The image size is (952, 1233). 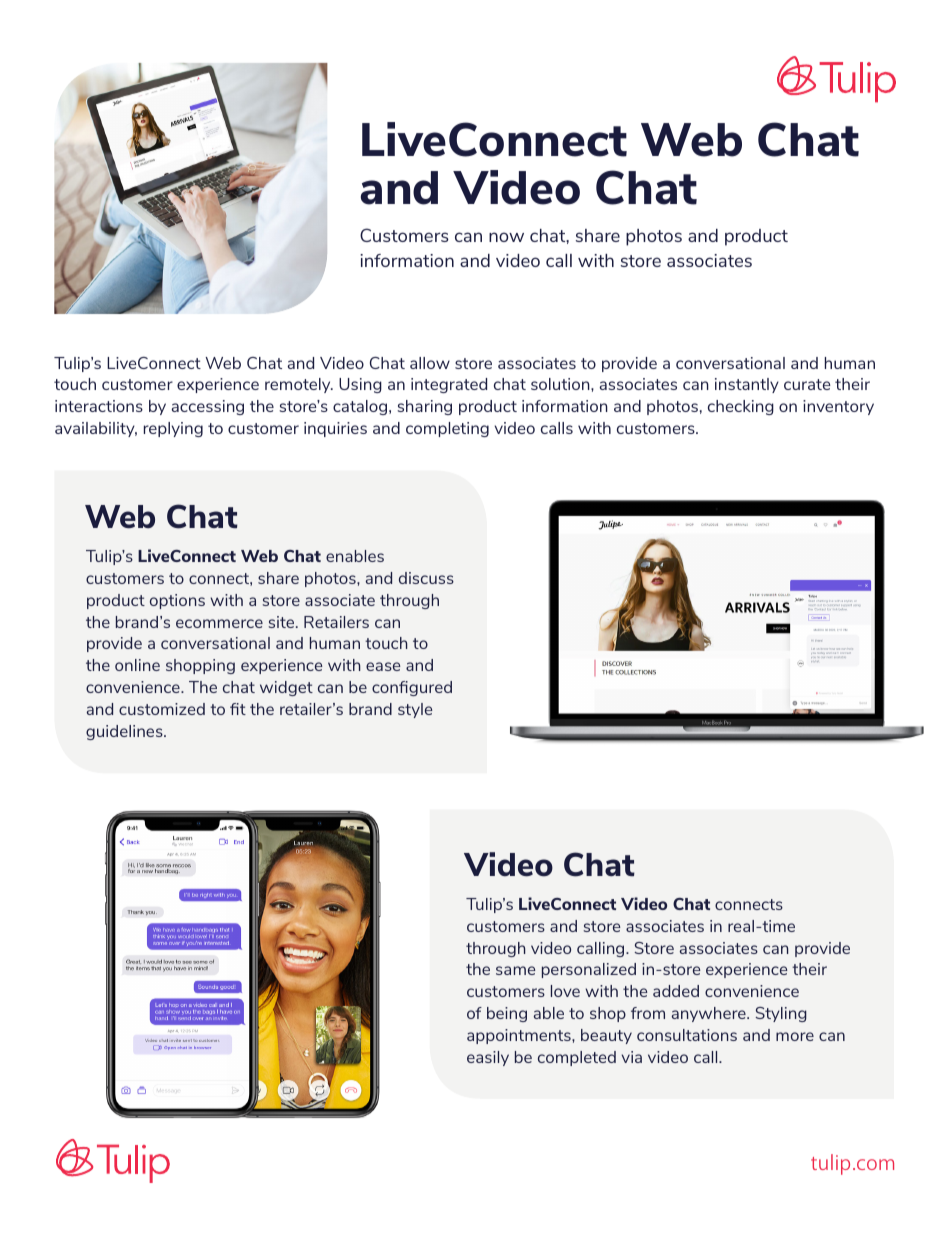 What do you see at coordinates (747, 385) in the image?
I see `instantly` at bounding box center [747, 385].
